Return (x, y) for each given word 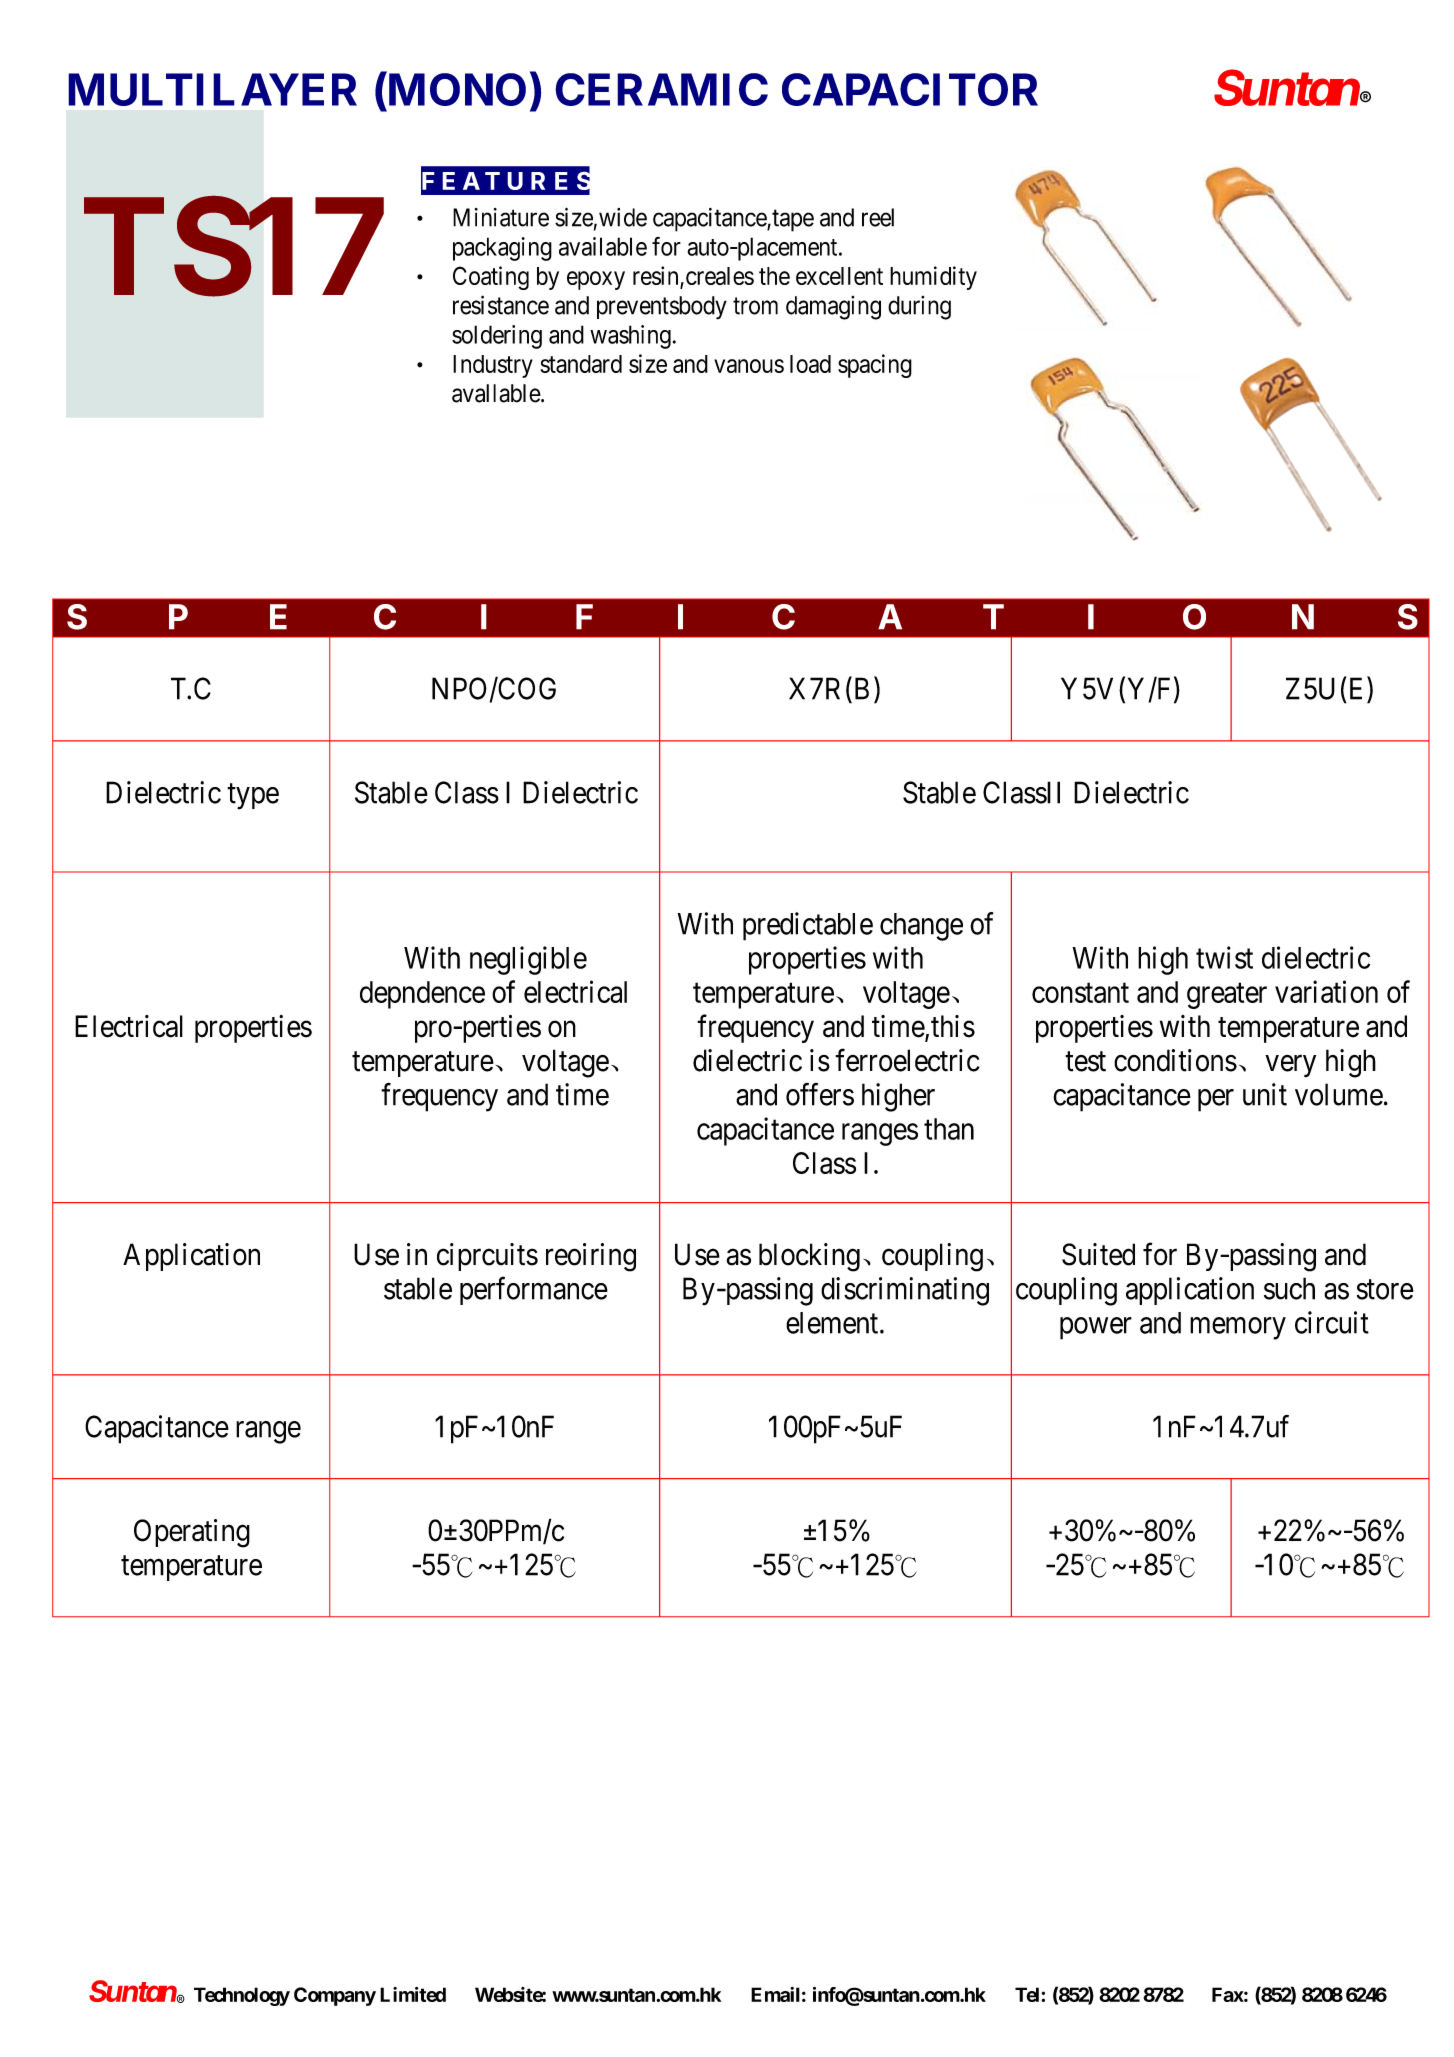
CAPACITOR (910, 89)
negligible (528, 960)
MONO (455, 91)
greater (1227, 996)
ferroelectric (907, 1060)
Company (335, 1996)
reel (878, 217)
